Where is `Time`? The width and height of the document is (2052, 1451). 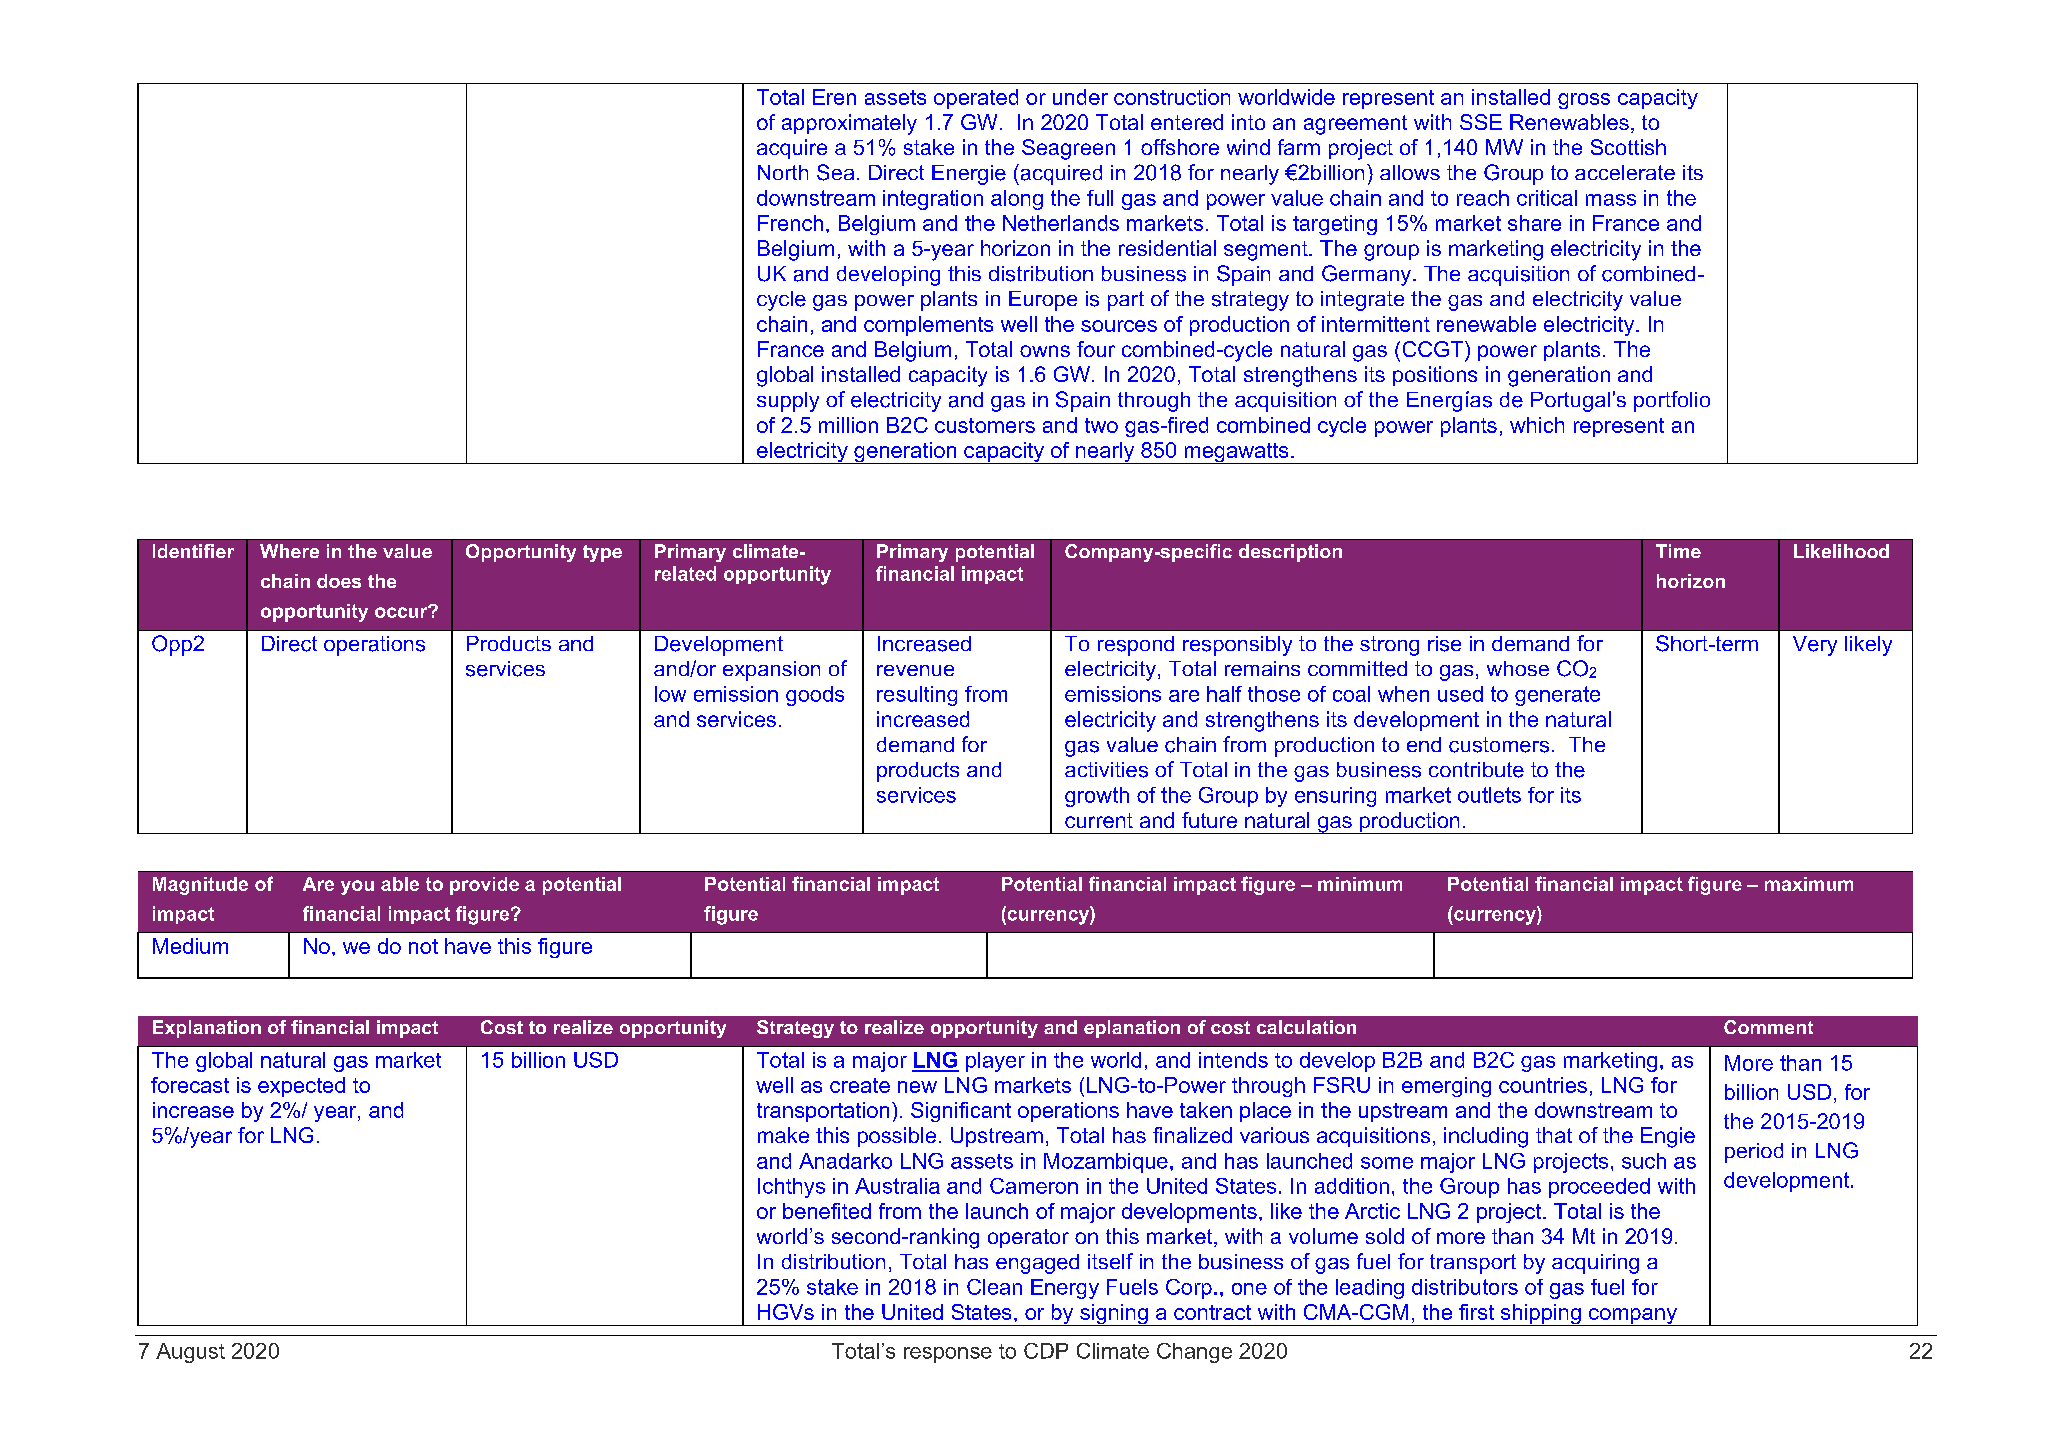
Time is located at coordinates (1678, 551).
